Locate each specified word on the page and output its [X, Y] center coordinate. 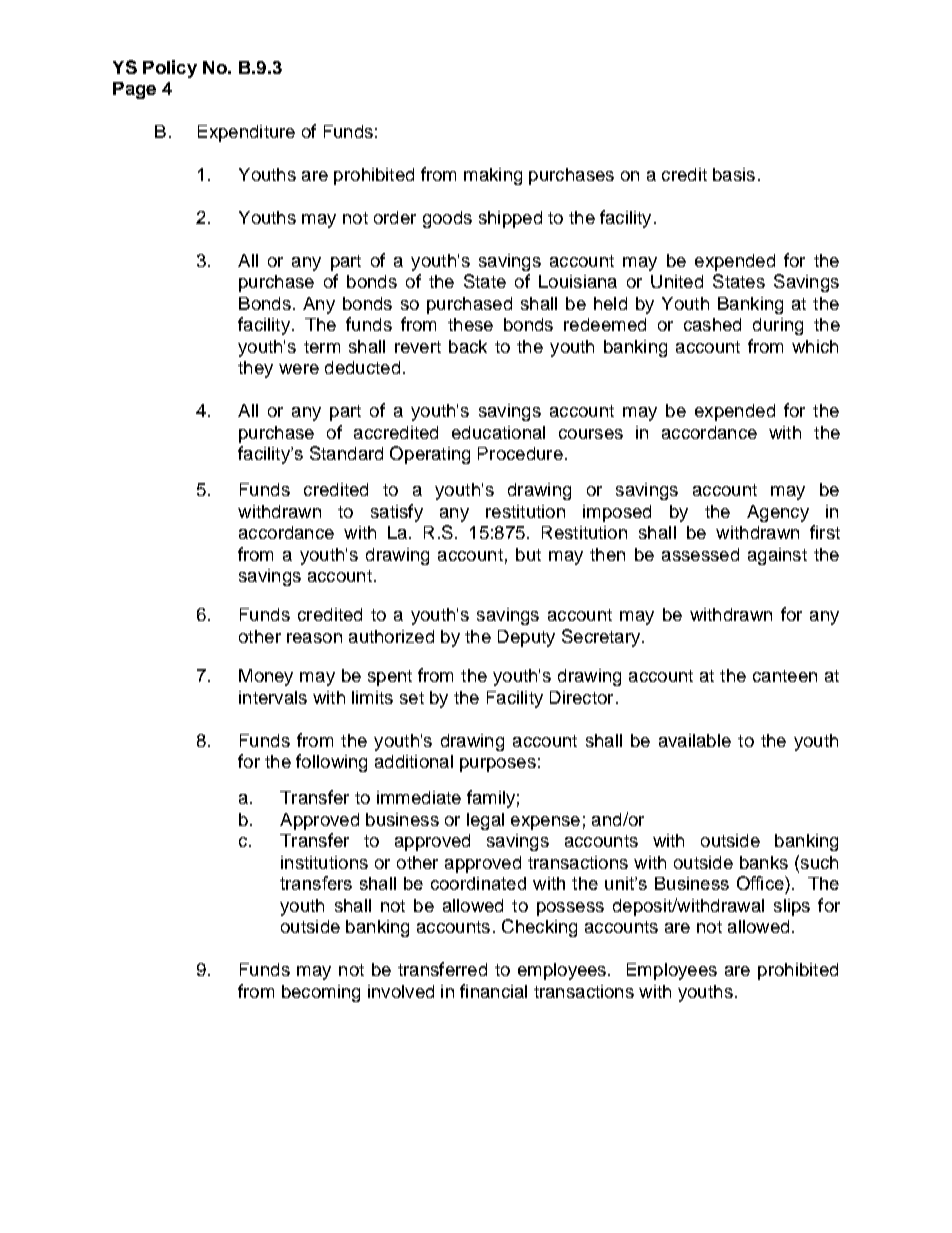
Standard [346, 453]
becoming [321, 993]
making [493, 176]
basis [734, 174]
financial [493, 991]
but [528, 554]
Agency [778, 513]
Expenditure [246, 133]
